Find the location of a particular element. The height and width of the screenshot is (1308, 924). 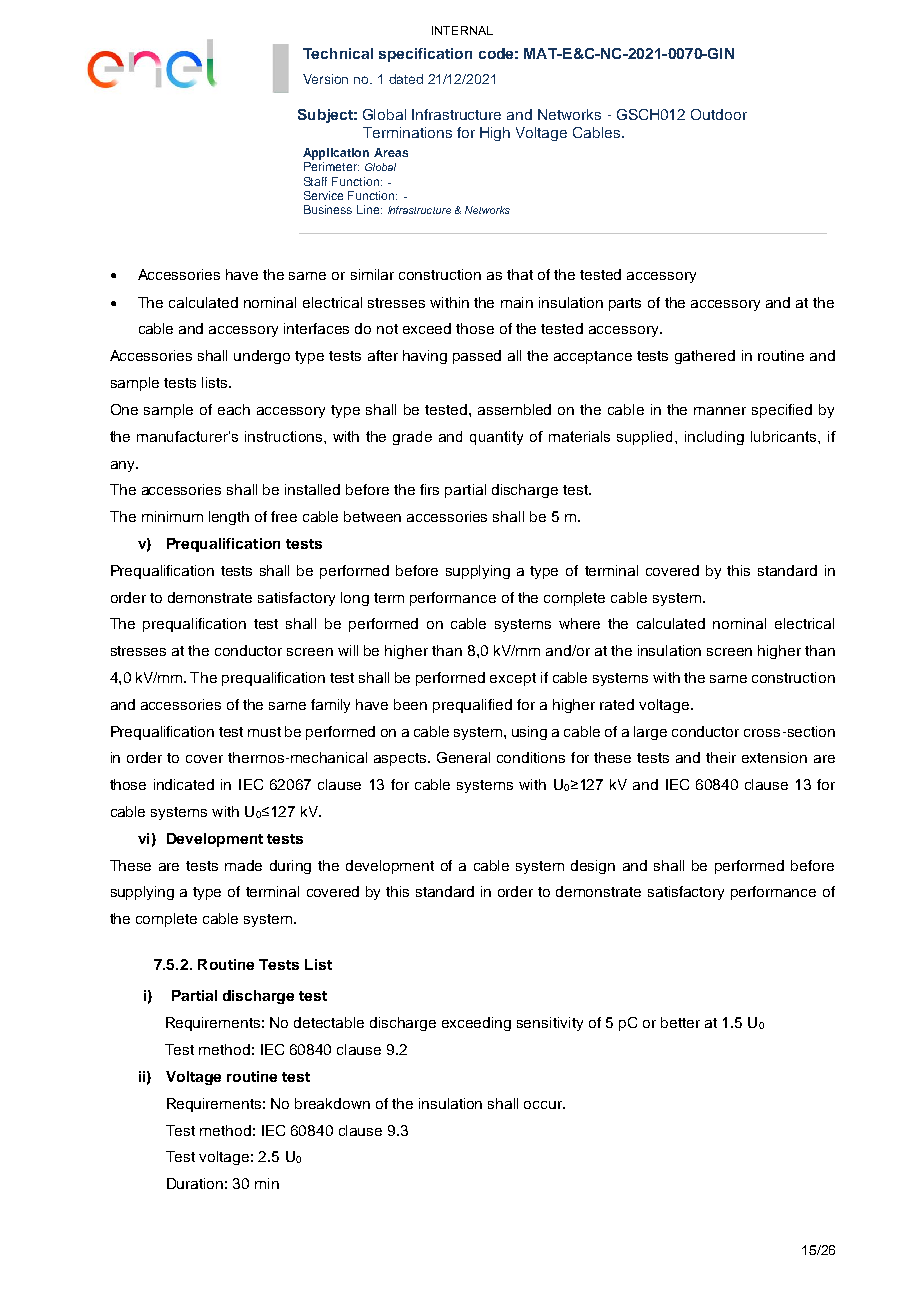

Version is located at coordinates (325, 79).
